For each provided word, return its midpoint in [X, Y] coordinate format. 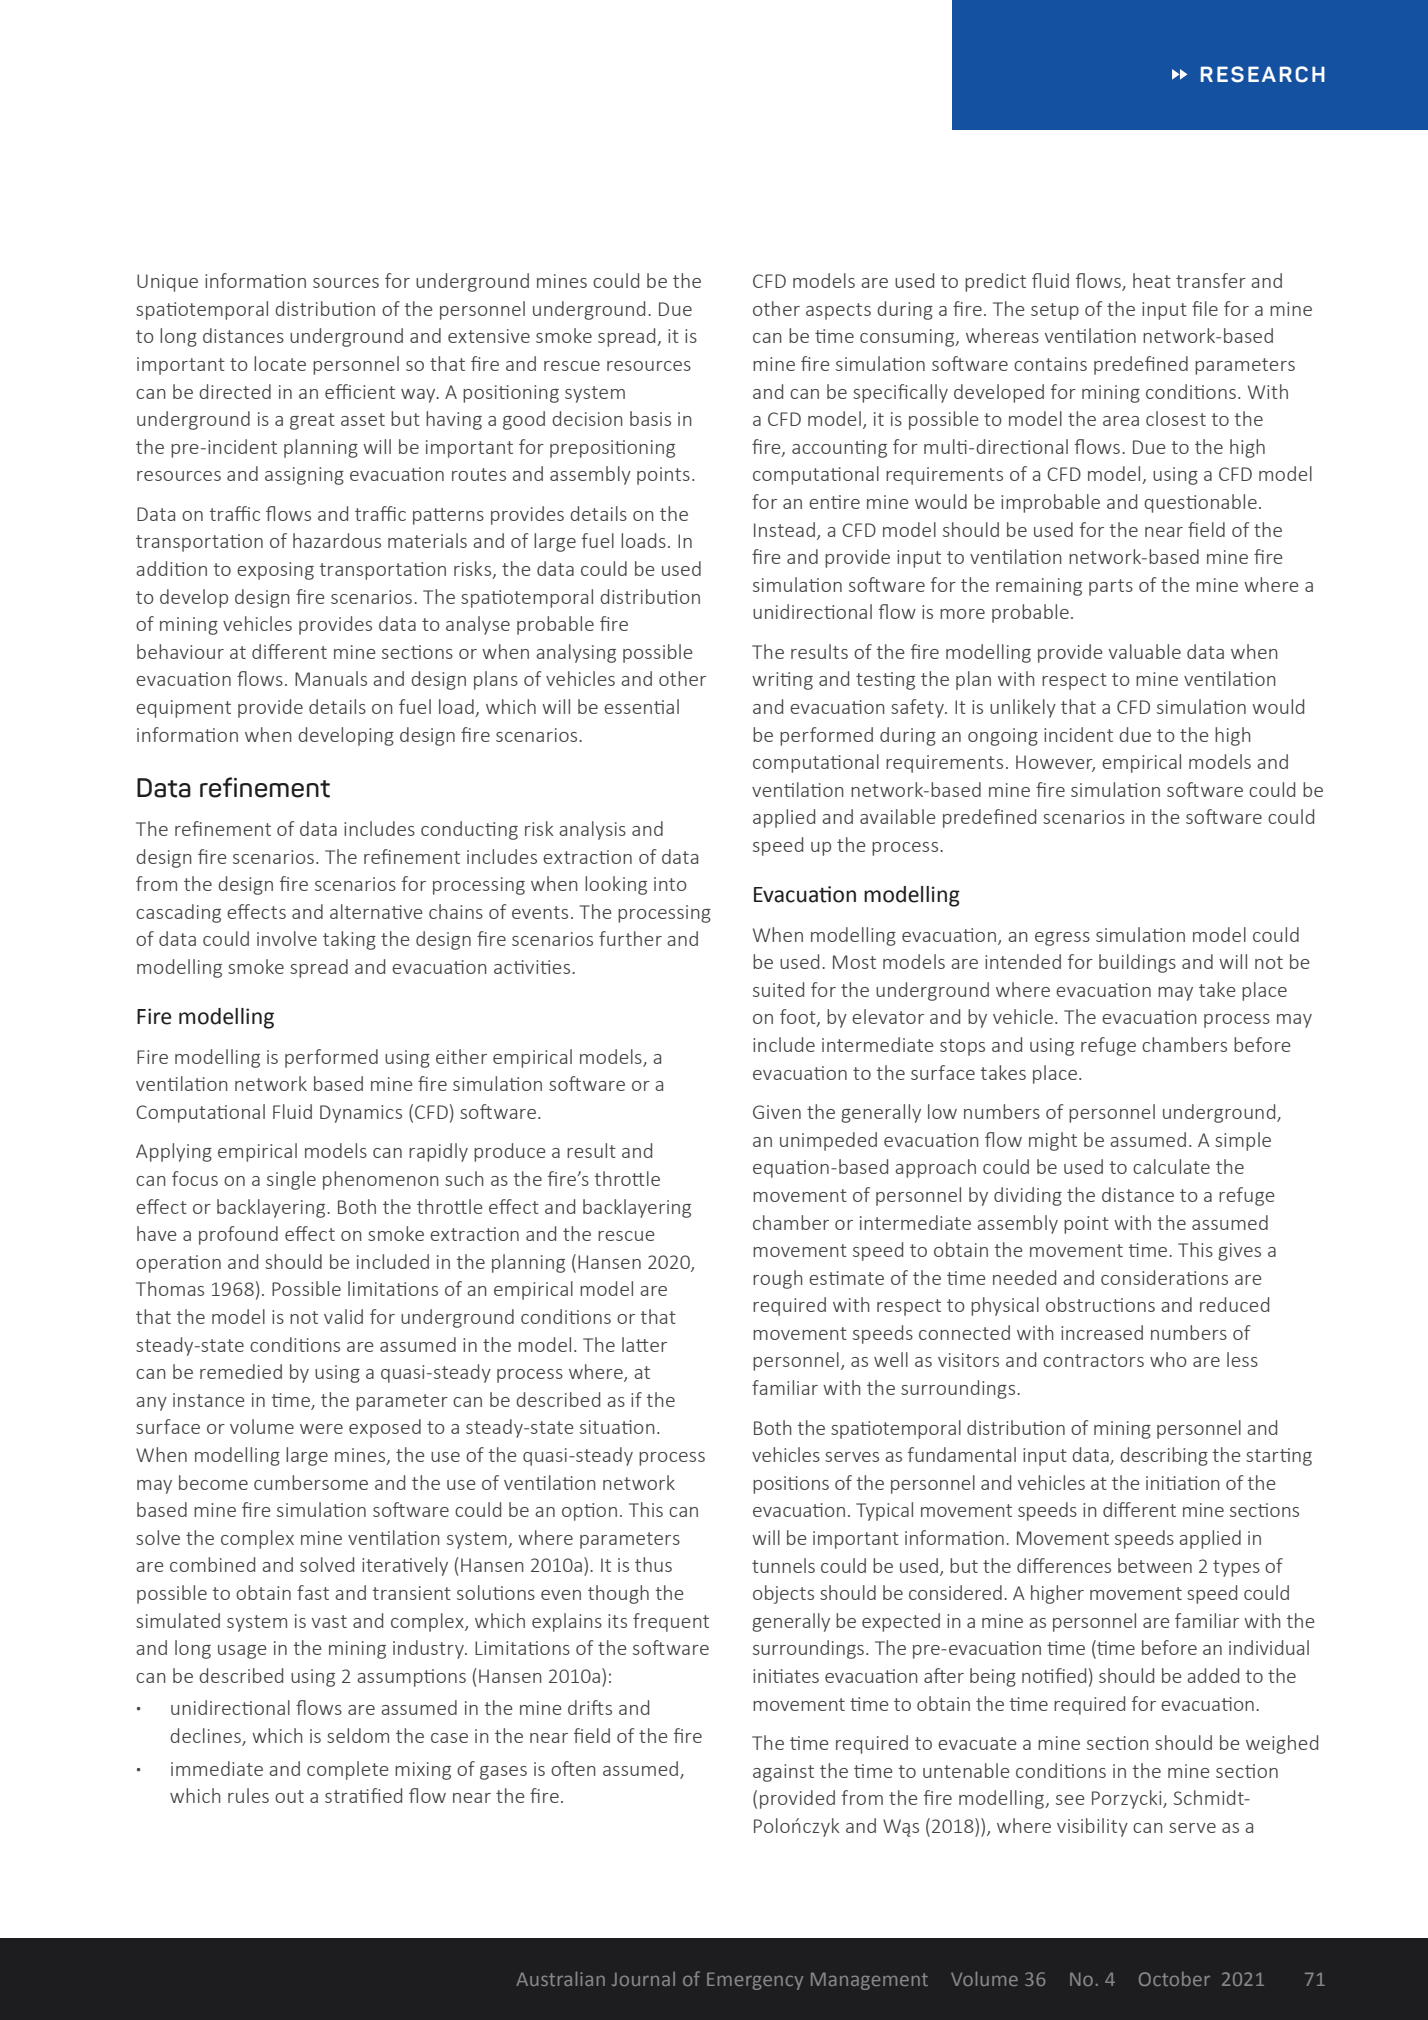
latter [644, 1344]
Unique [167, 283]
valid [343, 1316]
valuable [1145, 651]
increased [1102, 1332]
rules [248, 1795]
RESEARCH [1263, 74]
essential [641, 706]
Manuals [331, 678]
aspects [838, 311]
